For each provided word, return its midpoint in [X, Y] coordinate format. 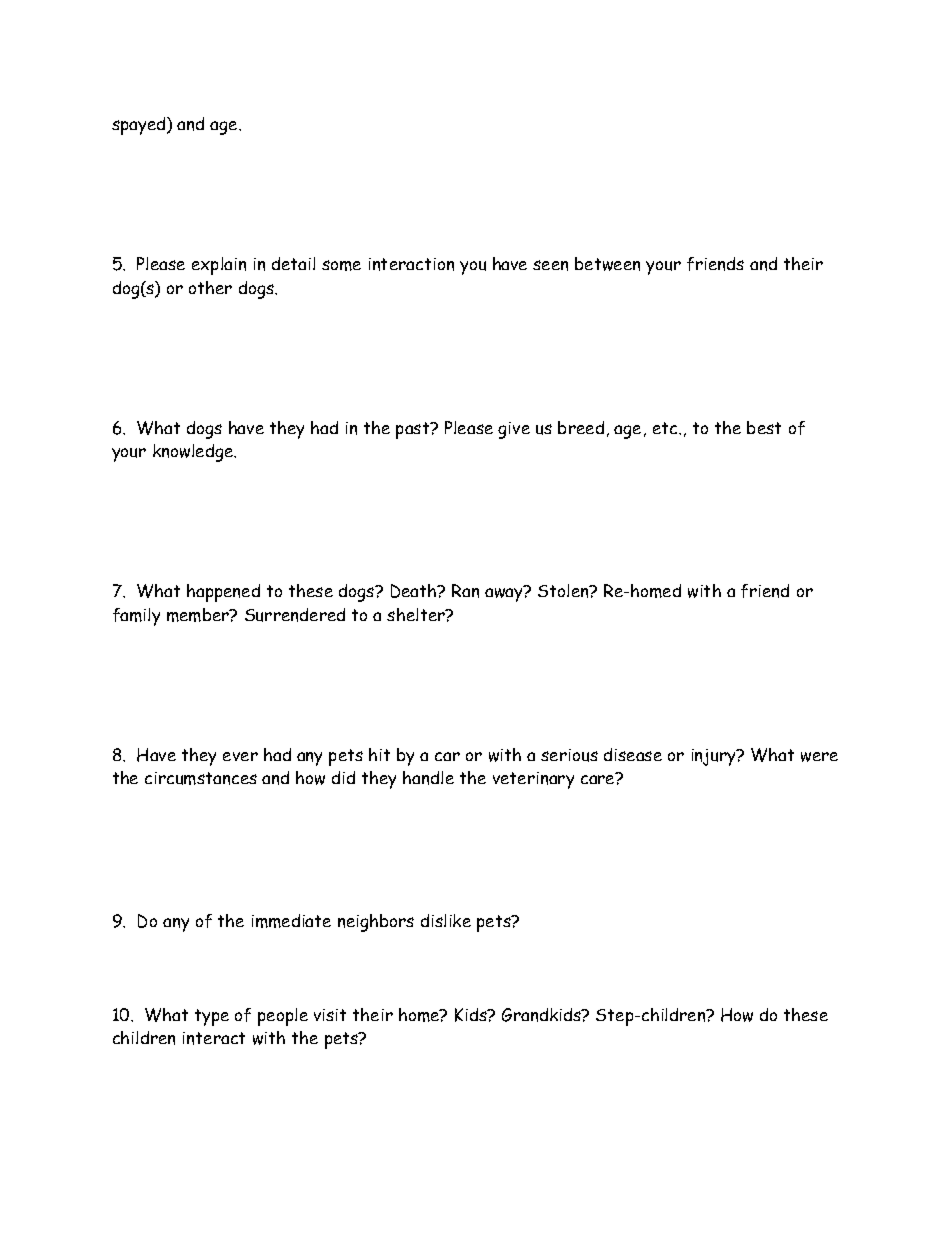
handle [428, 778]
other [210, 287]
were [819, 757]
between [607, 264]
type [212, 1017]
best [764, 427]
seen [550, 265]
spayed [140, 126]
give [514, 430]
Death [415, 591]
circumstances [201, 778]
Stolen [564, 591]
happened [223, 593]
